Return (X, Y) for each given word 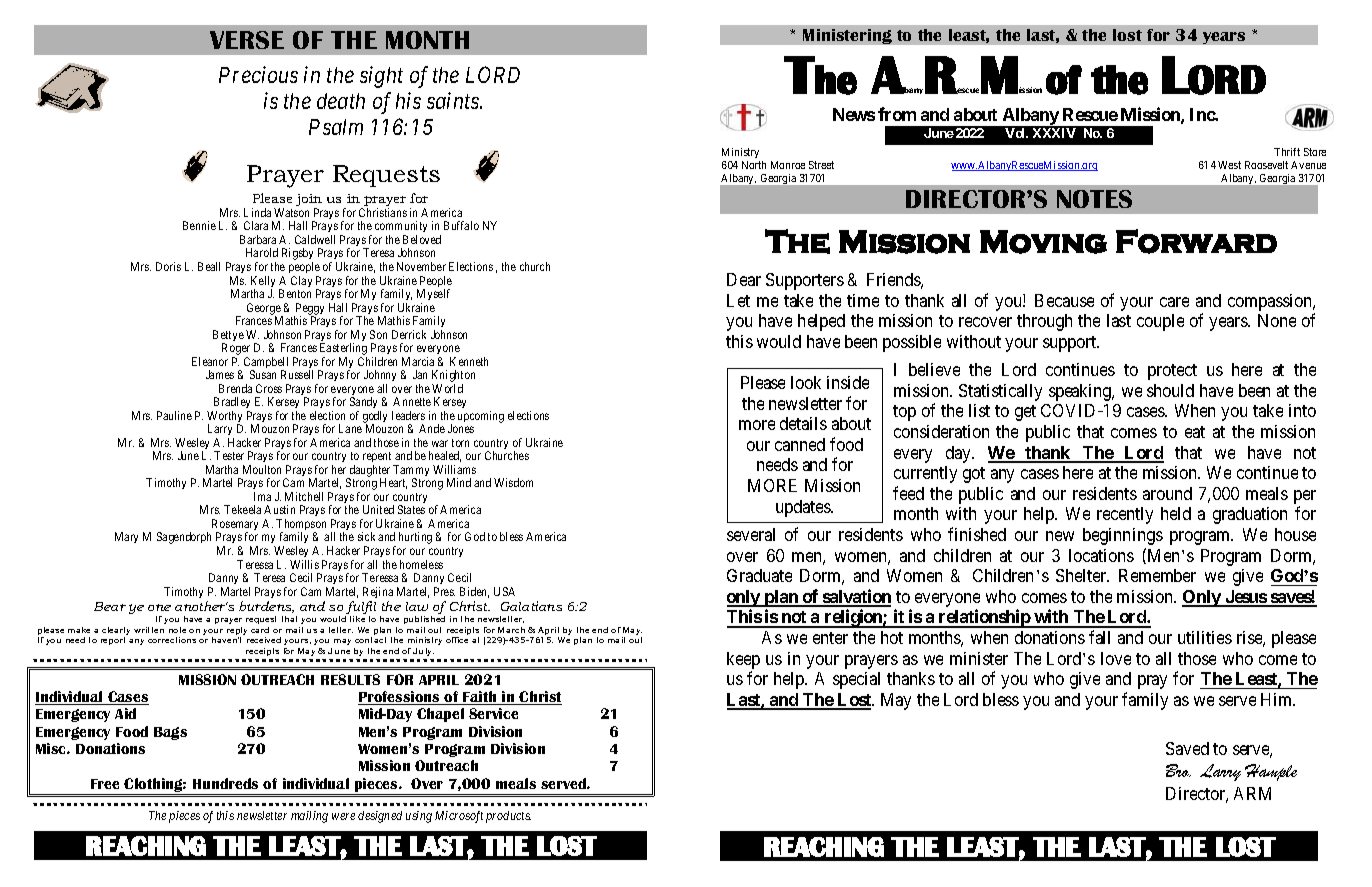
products (508, 817)
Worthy (224, 418)
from (897, 114)
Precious (258, 74)
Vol (1016, 133)
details (803, 423)
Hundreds (225, 783)
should (1170, 390)
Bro (1178, 770)
